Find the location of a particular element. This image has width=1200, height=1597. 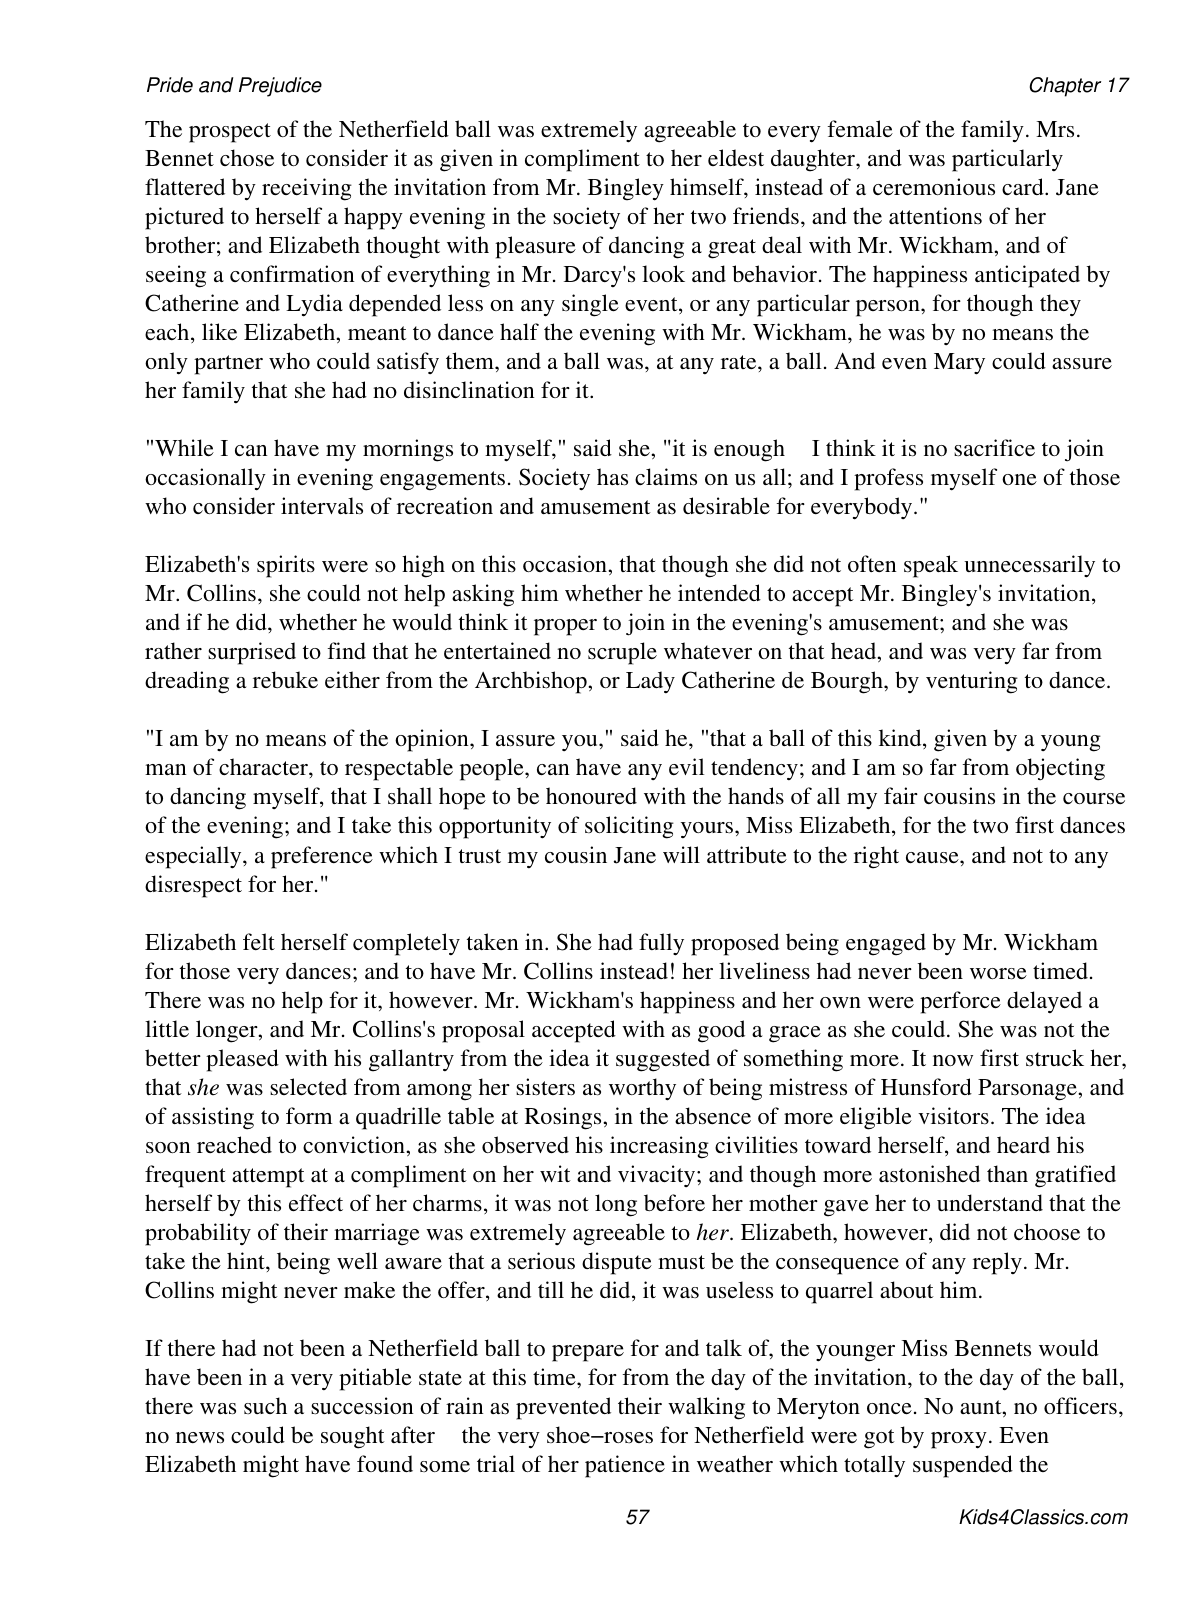

such is located at coordinates (265, 1405).
